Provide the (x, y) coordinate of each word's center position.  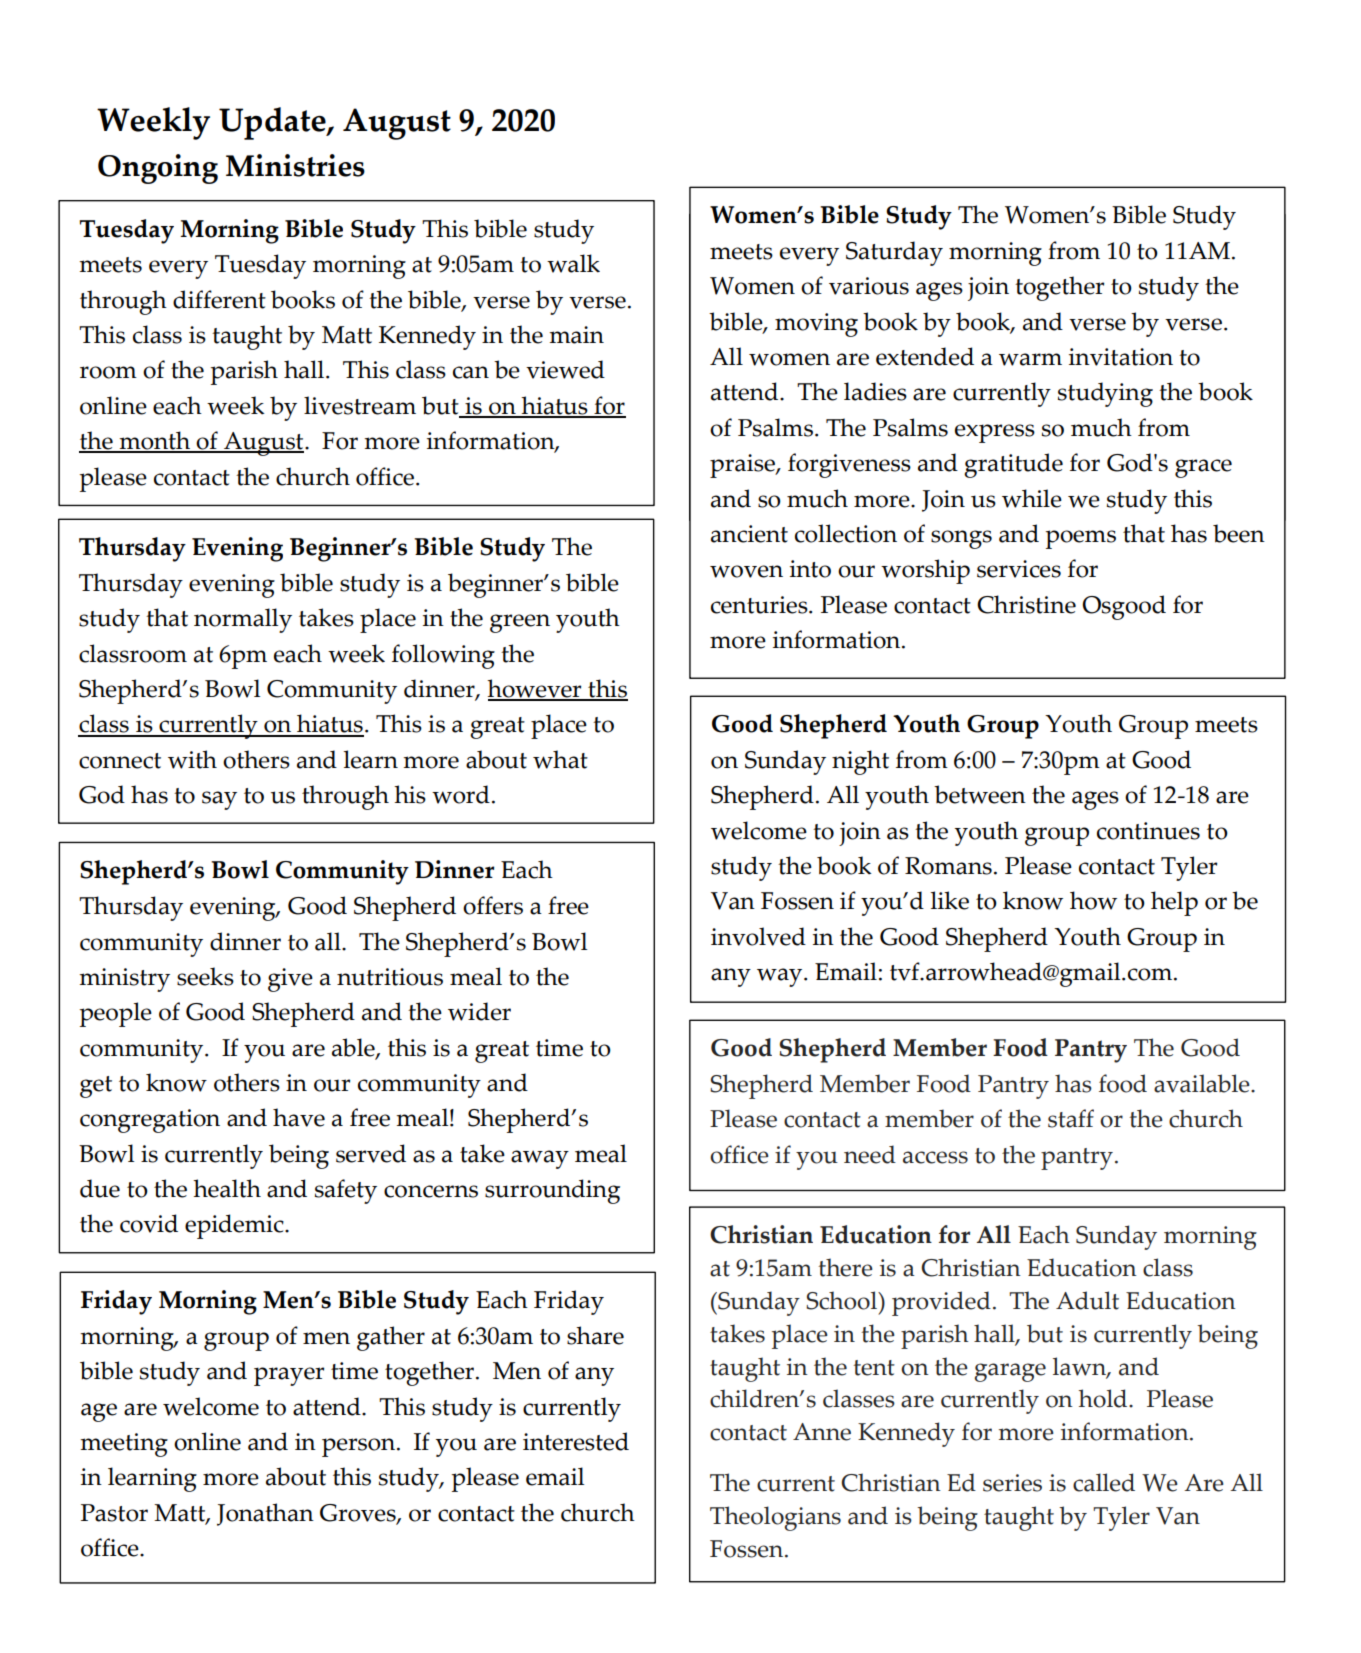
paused (1112, 696)
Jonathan (265, 1514)
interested (576, 1441)
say (219, 800)
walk (573, 263)
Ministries (295, 165)
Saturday (894, 253)
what (560, 759)
